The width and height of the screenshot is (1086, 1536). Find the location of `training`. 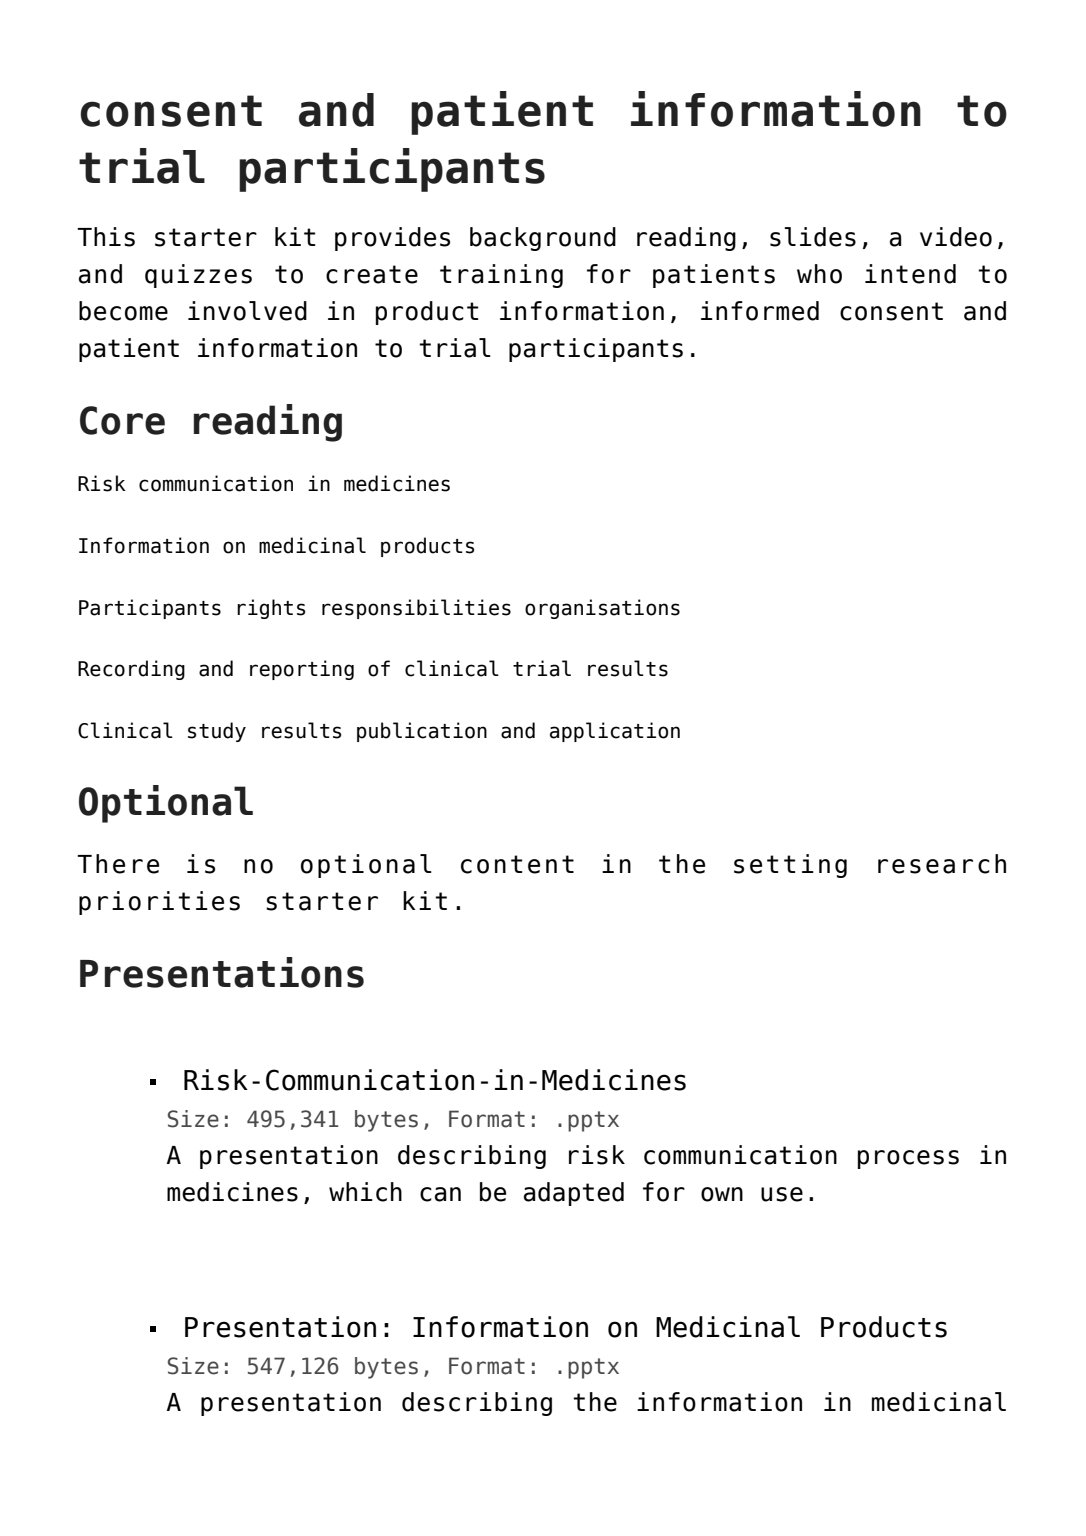

training is located at coordinates (501, 276).
